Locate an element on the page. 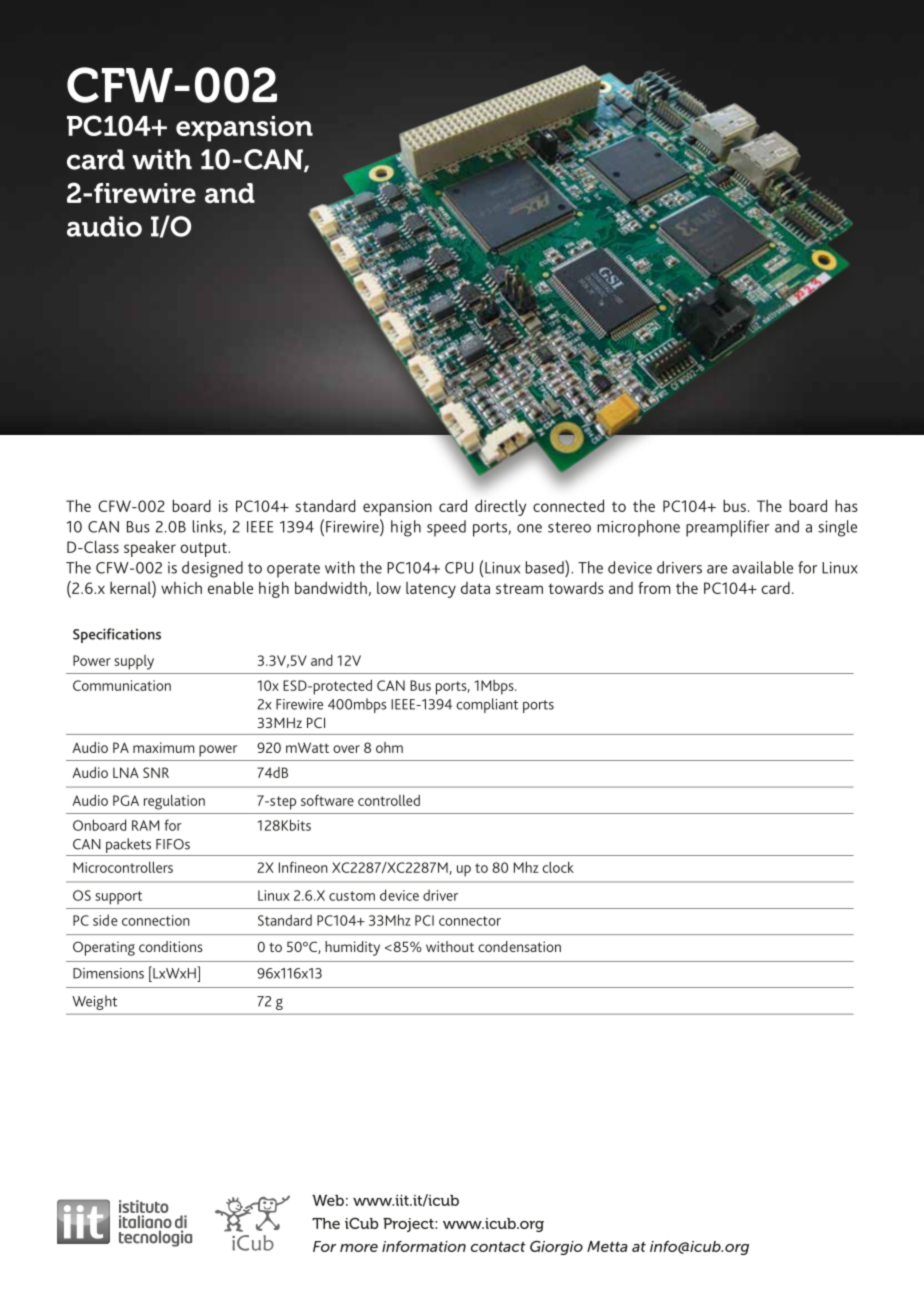 Image resolution: width=924 pixels, height=1308 pixels. Dimensions is located at coordinates (108, 973).
